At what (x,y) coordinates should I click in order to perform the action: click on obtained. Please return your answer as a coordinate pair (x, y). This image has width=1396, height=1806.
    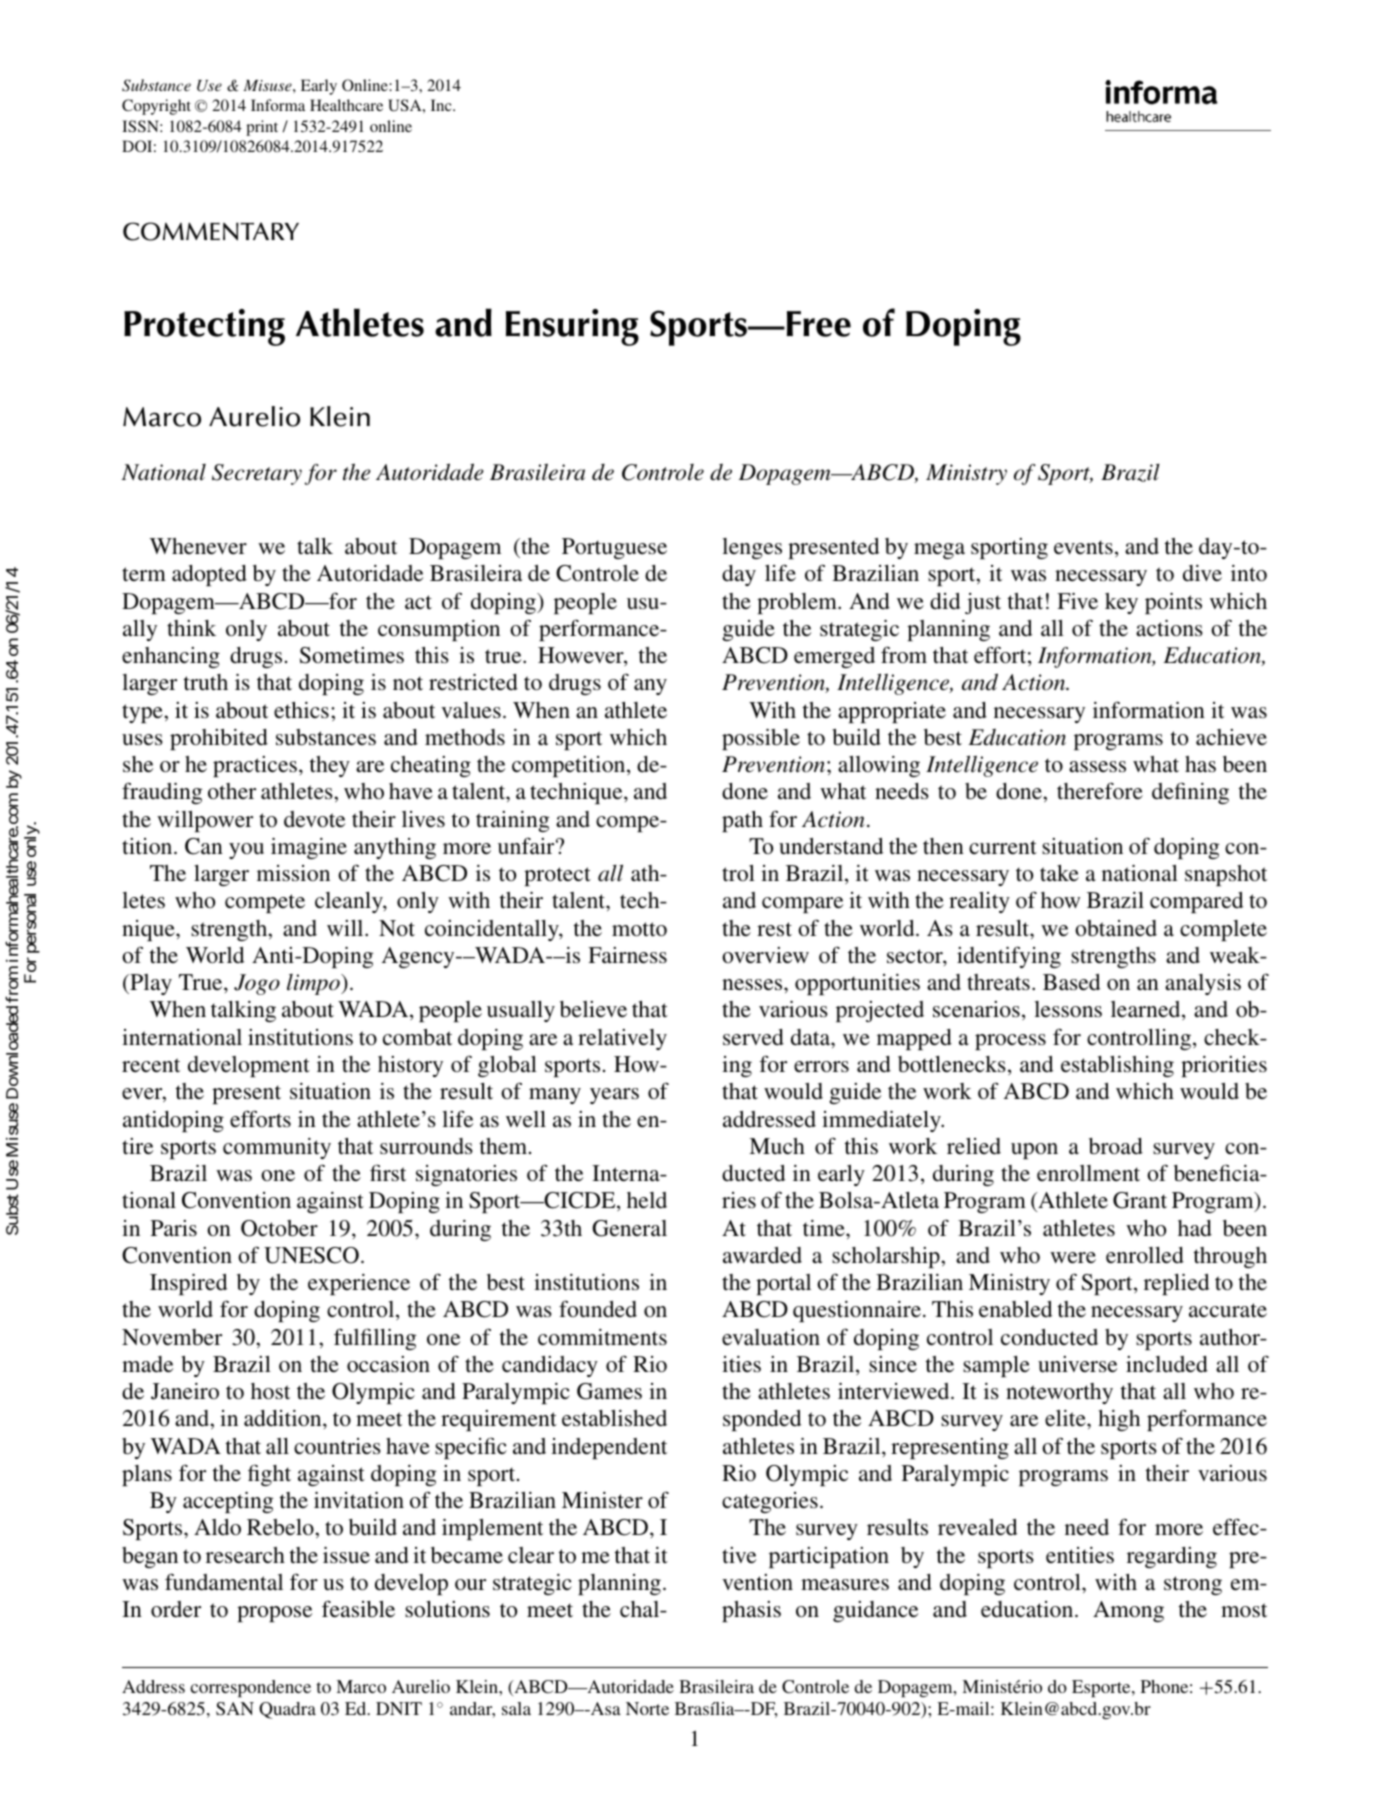
    Looking at the image, I should click on (1116, 928).
